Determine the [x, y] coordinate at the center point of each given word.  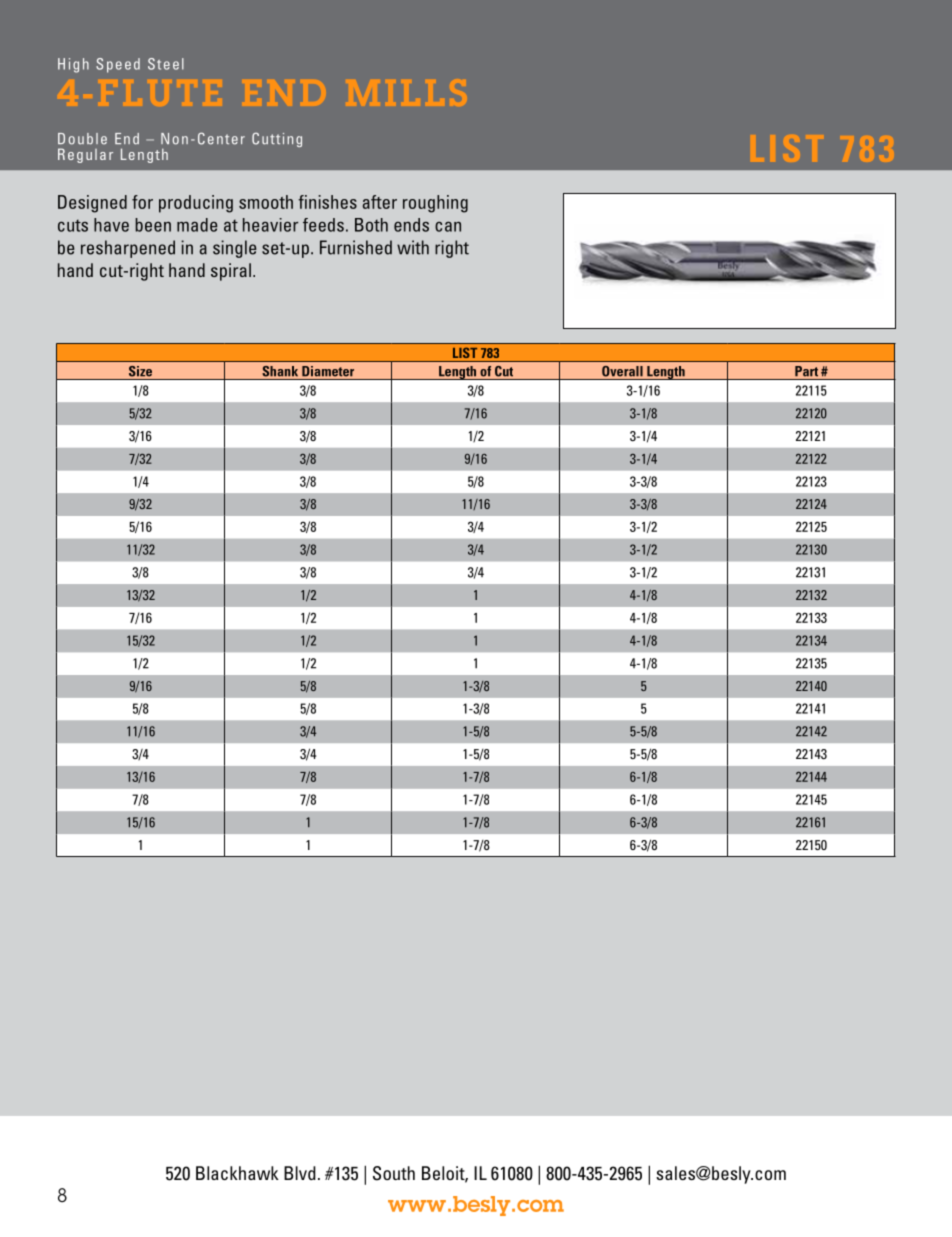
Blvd [300, 1173]
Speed [118, 65]
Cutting [277, 140]
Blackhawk [237, 1173]
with [413, 247]
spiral [231, 272]
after [380, 202]
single [235, 249]
